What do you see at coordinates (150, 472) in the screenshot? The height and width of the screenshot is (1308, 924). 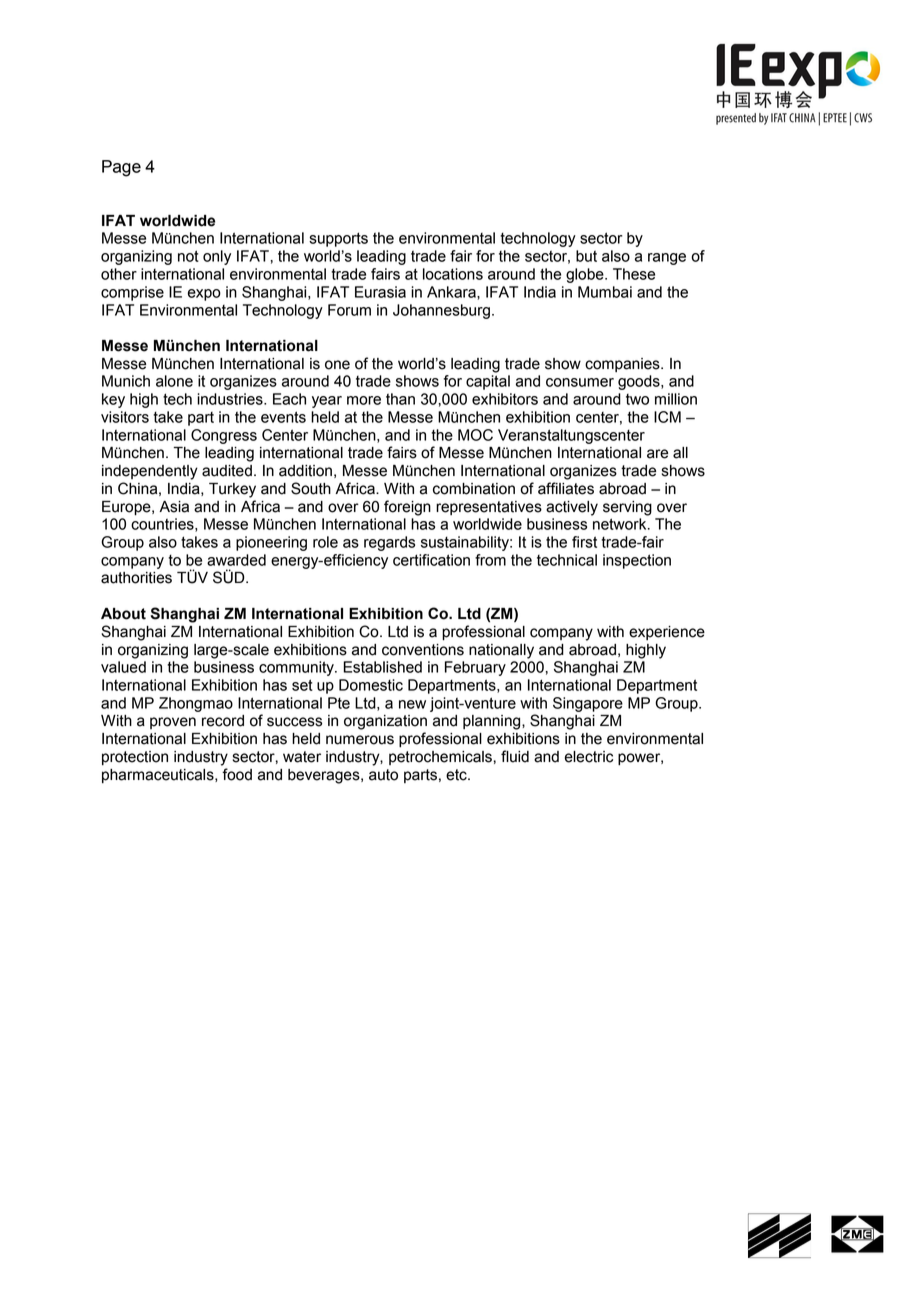 I see `independently` at bounding box center [150, 472].
